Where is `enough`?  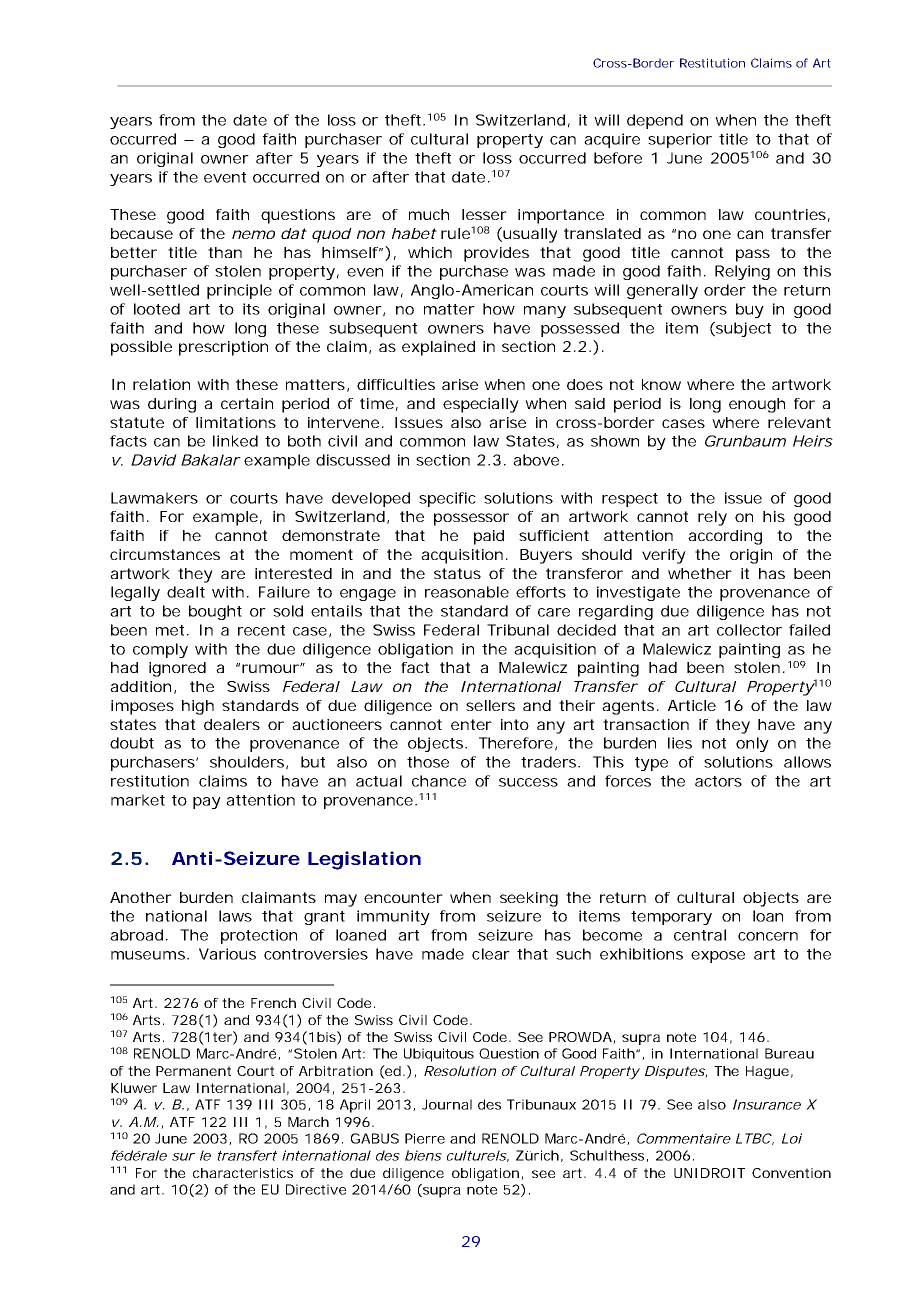
enough is located at coordinates (757, 405).
